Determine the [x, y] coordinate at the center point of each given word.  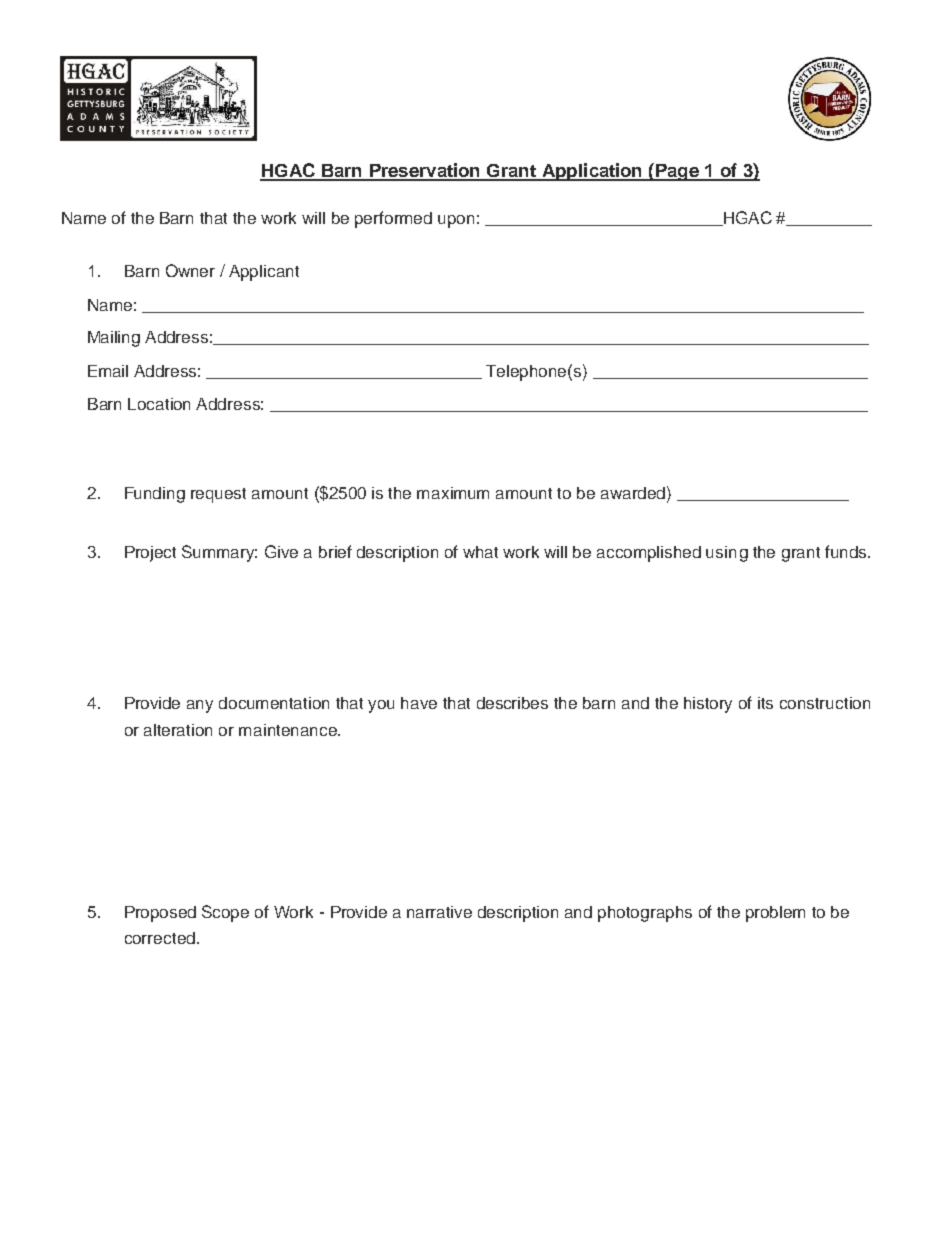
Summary [219, 553]
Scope [225, 913]
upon [456, 221]
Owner [190, 270]
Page [677, 172]
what [480, 552]
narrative [439, 912]
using [727, 554]
